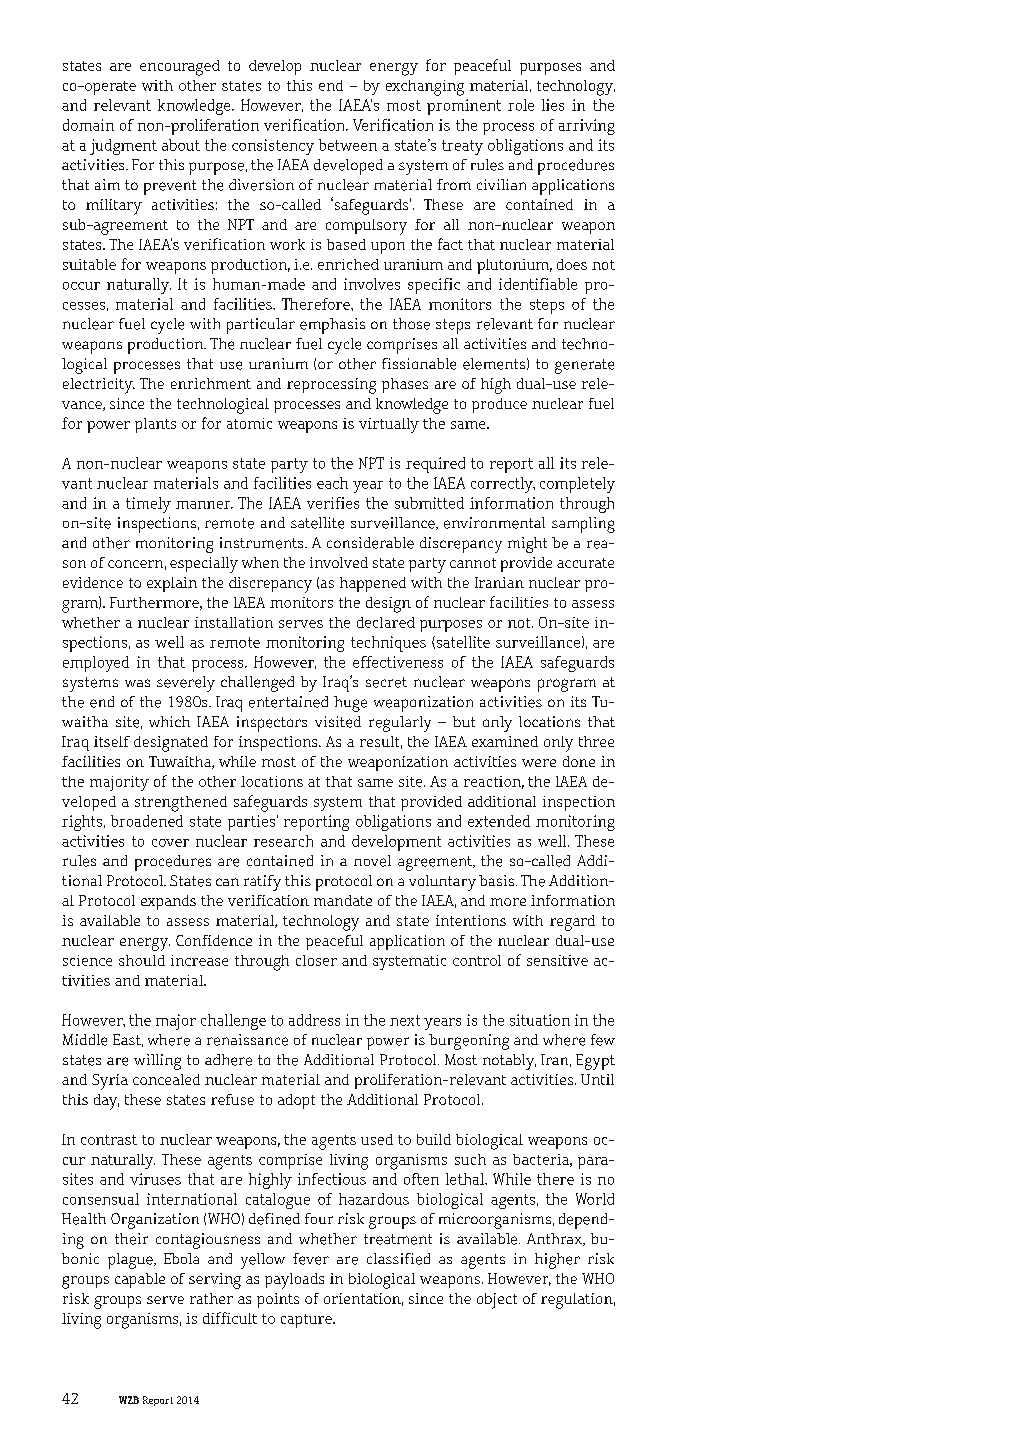 This document has width=1019, height=1441. What do you see at coordinates (311, 1259) in the document?
I see `fever` at bounding box center [311, 1259].
